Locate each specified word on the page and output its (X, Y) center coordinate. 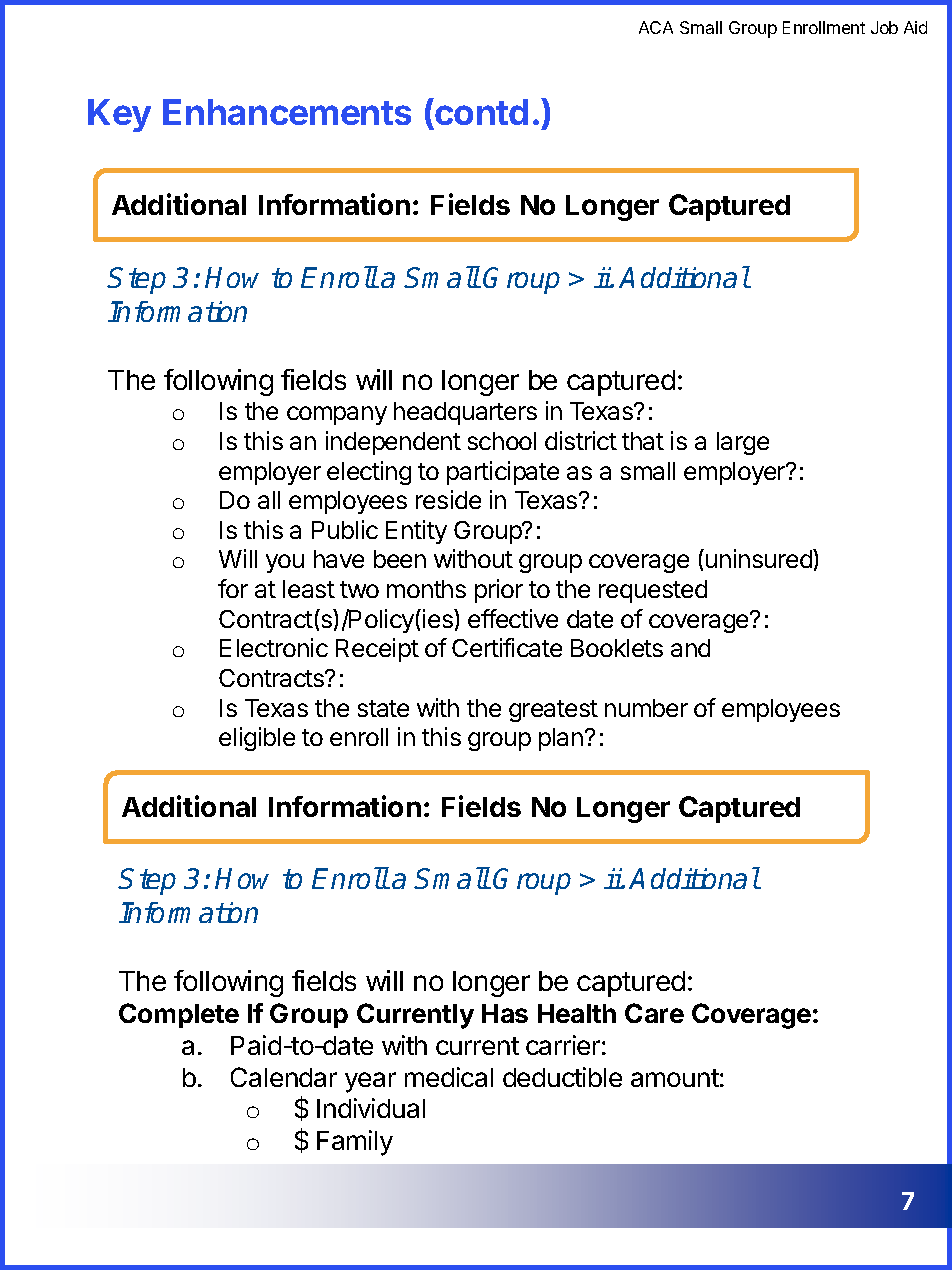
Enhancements (287, 112)
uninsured (760, 558)
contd (480, 111)
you (285, 563)
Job (884, 27)
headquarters (465, 413)
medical (449, 1077)
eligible (257, 739)
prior (499, 591)
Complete (179, 1015)
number (646, 708)
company (337, 415)
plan (561, 739)
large (743, 443)
